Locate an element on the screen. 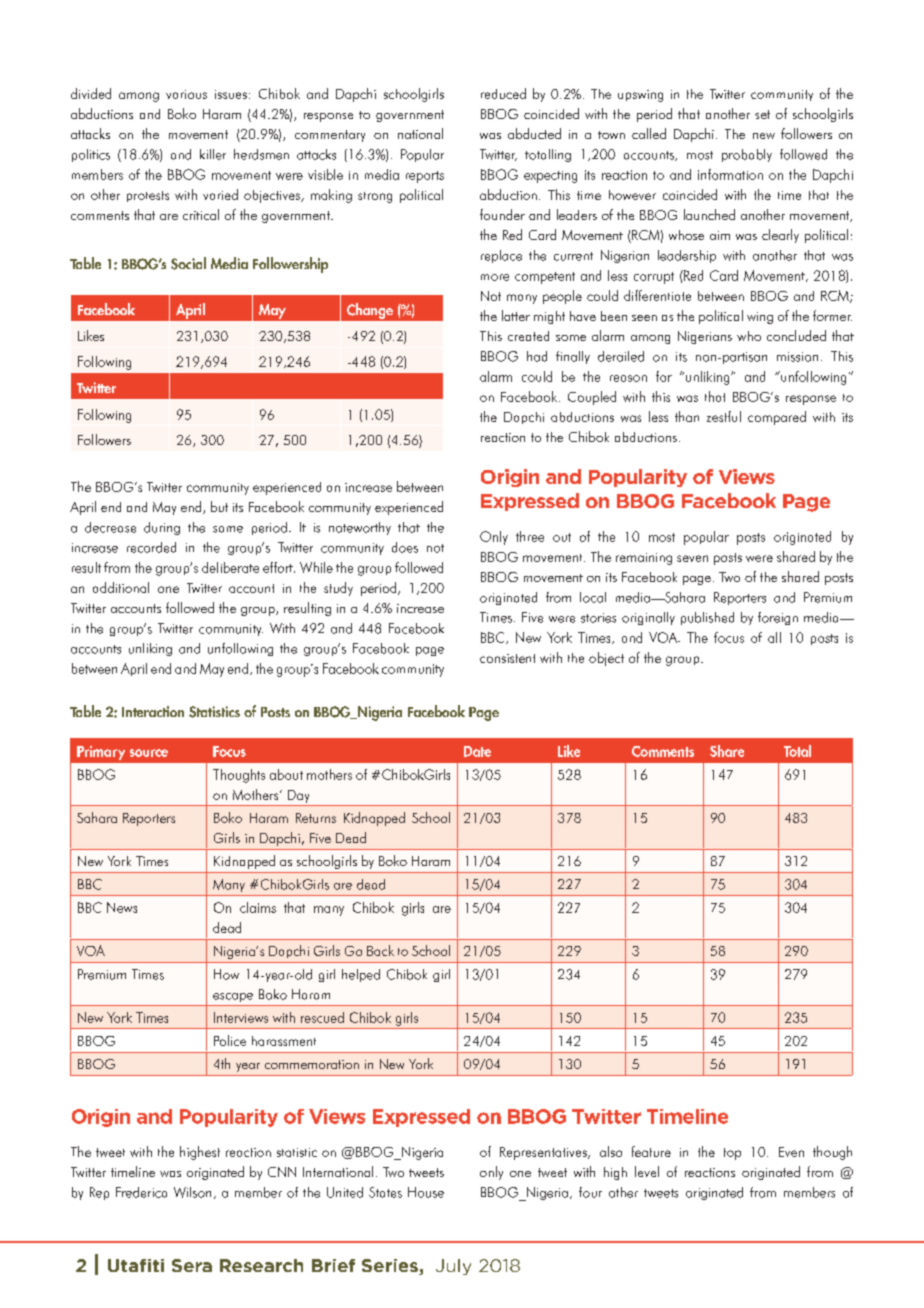 This screenshot has height=1308, width=924. escape is located at coordinates (233, 997).
